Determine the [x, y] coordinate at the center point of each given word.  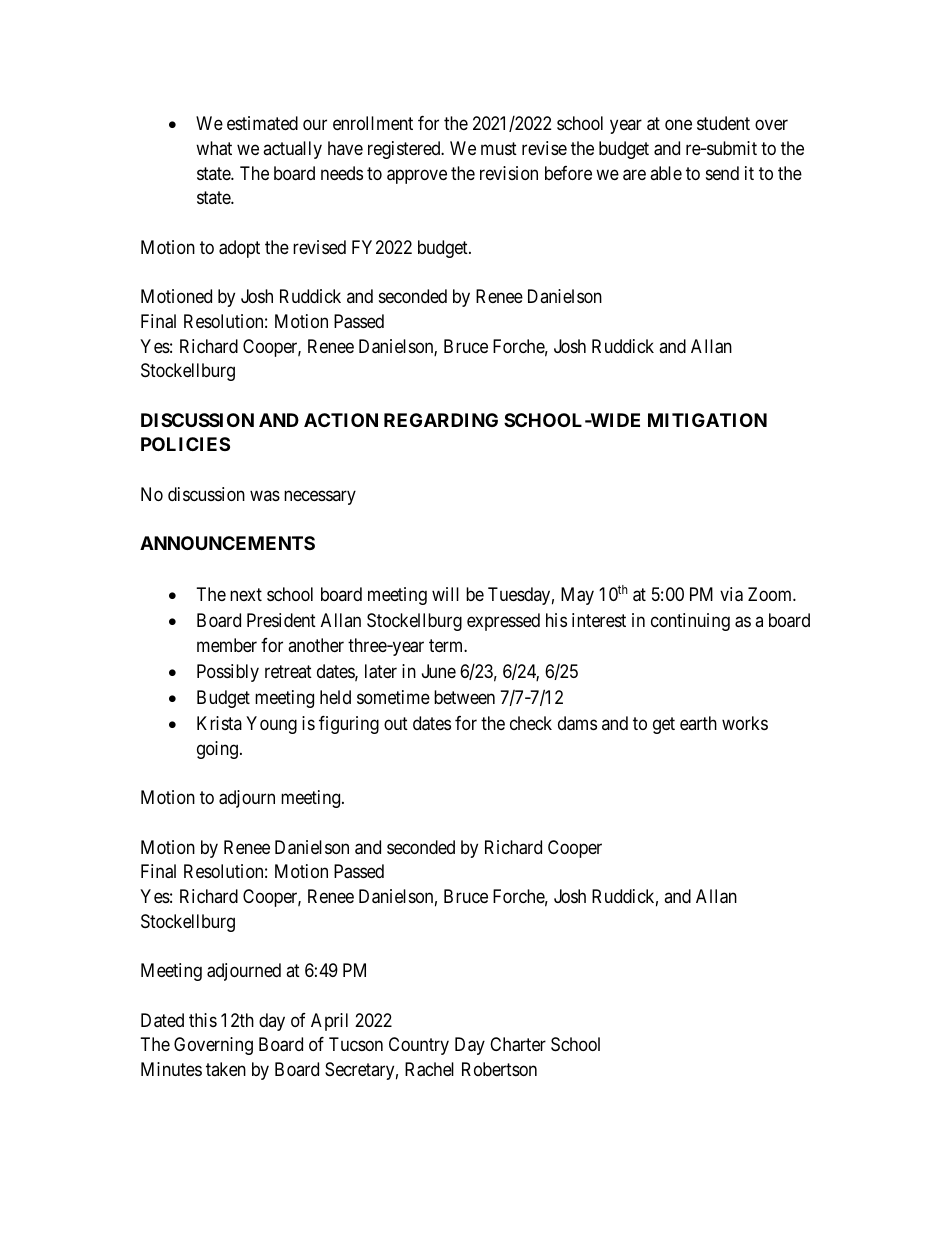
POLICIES [185, 444]
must [499, 148]
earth [698, 723]
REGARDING [441, 420]
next [246, 595]
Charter [518, 1044]
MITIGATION [707, 420]
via [731, 594]
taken [226, 1069]
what [214, 148]
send [722, 173]
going [217, 750]
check [531, 723]
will [445, 594]
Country [419, 1046]
